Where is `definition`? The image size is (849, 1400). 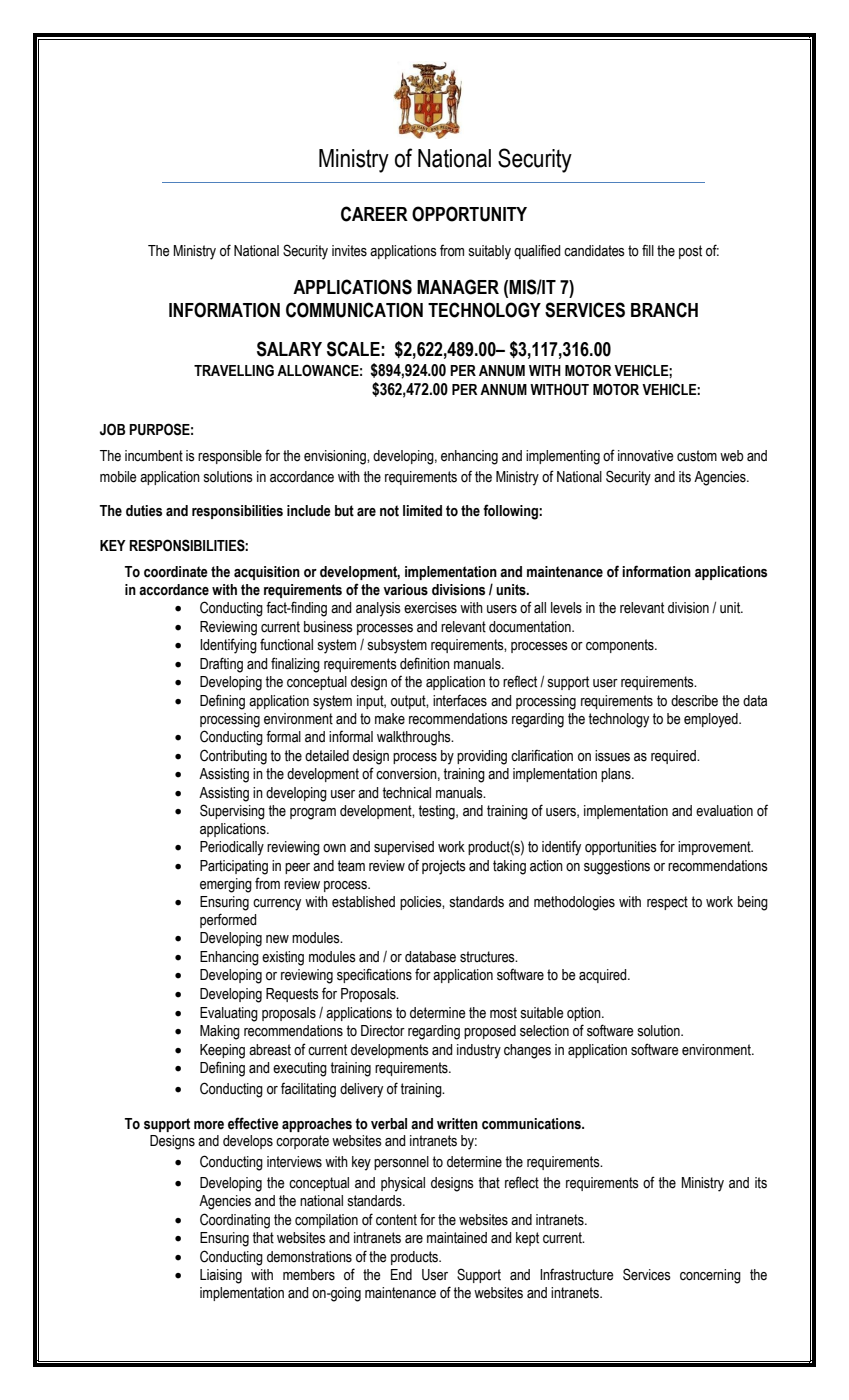 definition is located at coordinates (425, 663).
